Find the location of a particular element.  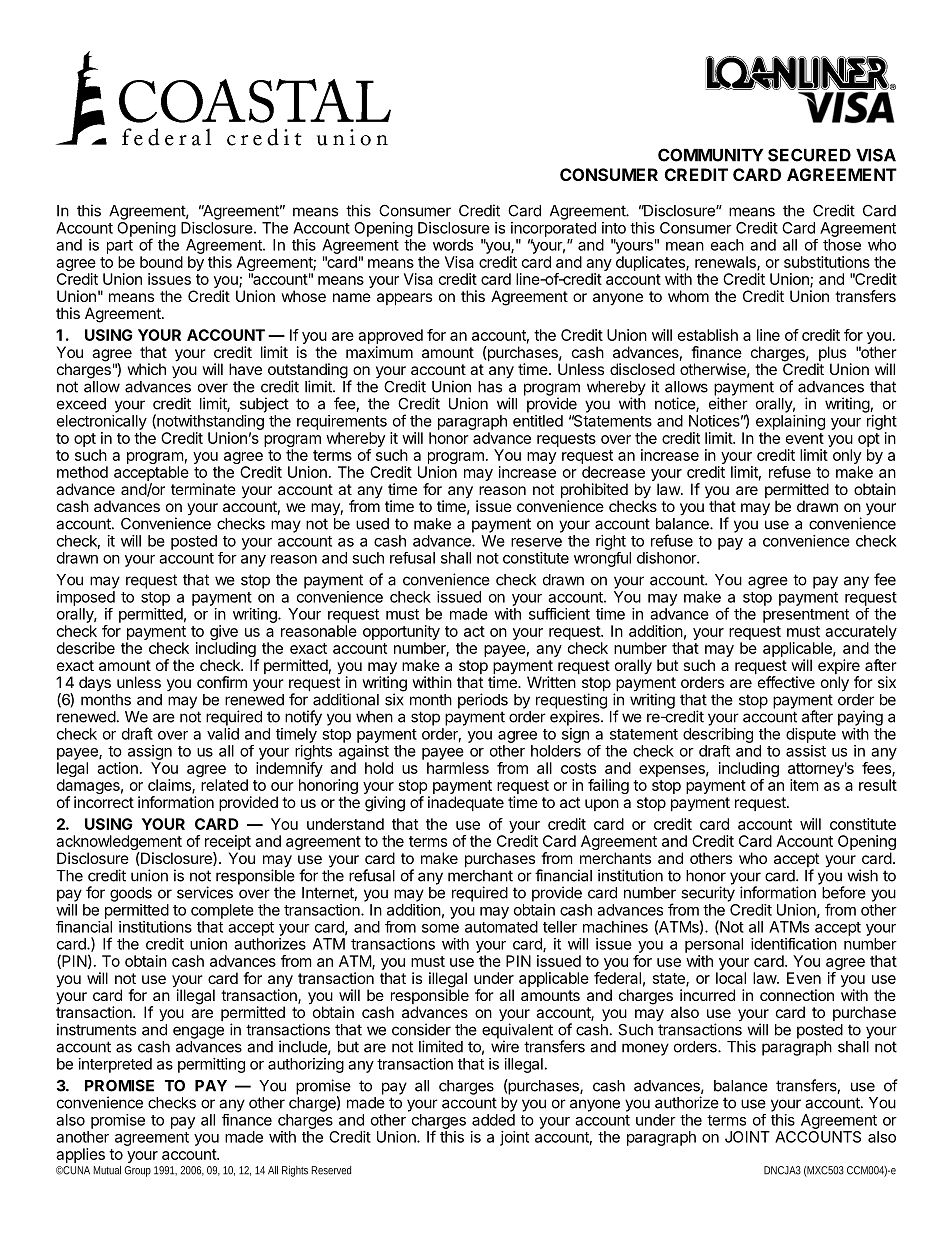

words is located at coordinates (453, 245).
